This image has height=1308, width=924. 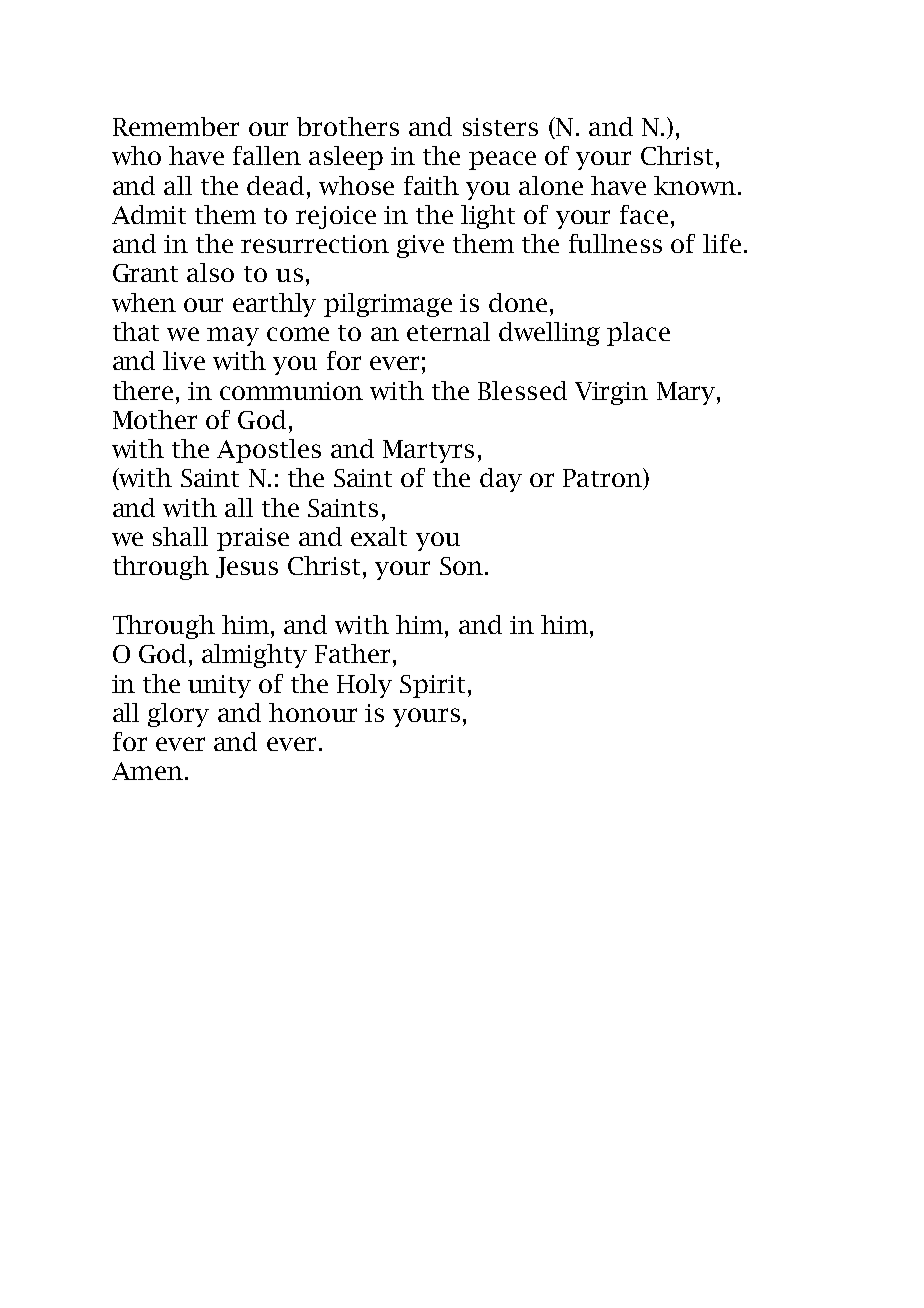 What do you see at coordinates (431, 185) in the image?
I see `faith` at bounding box center [431, 185].
